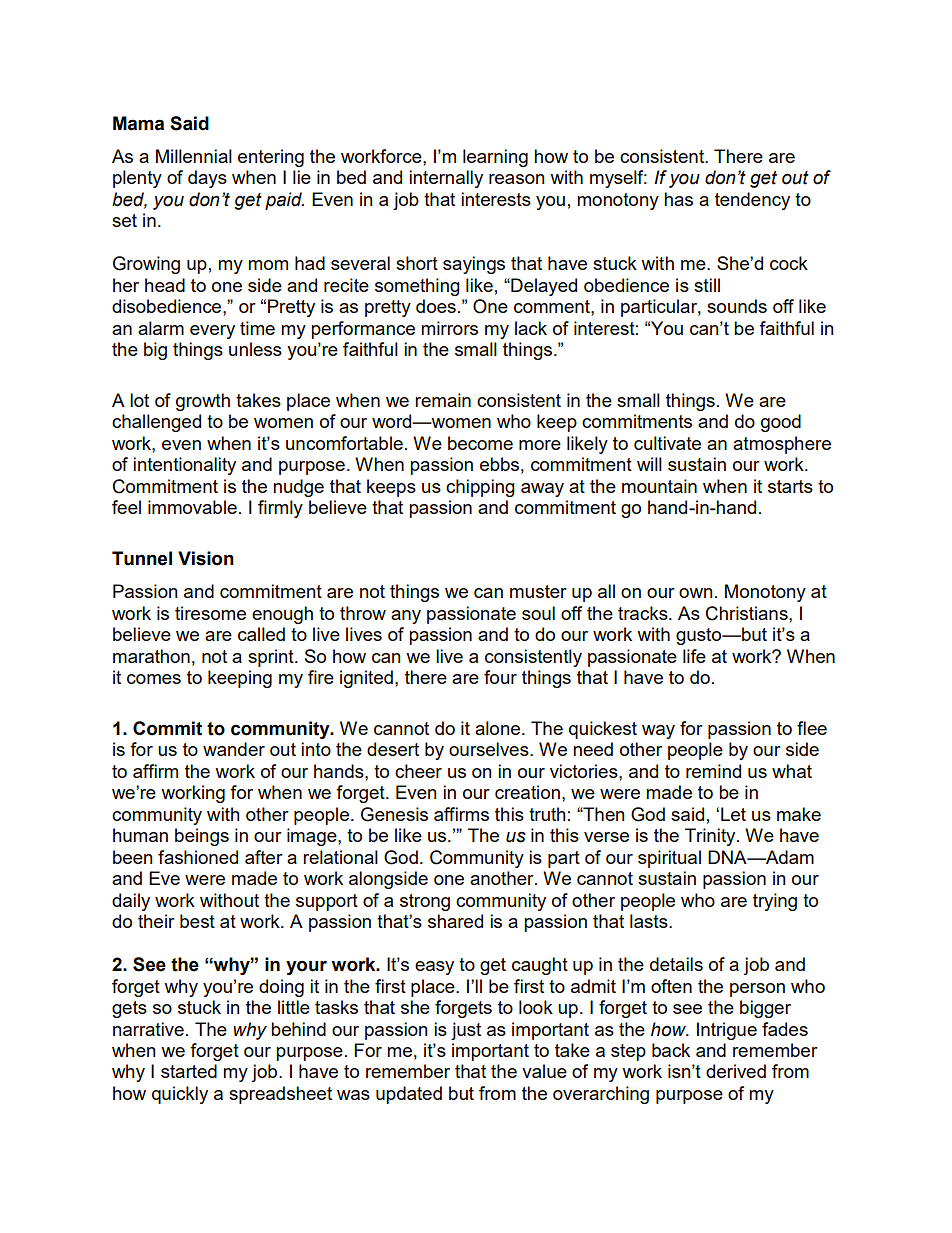  Describe the element at coordinates (495, 158) in the image. I see `learning` at that location.
